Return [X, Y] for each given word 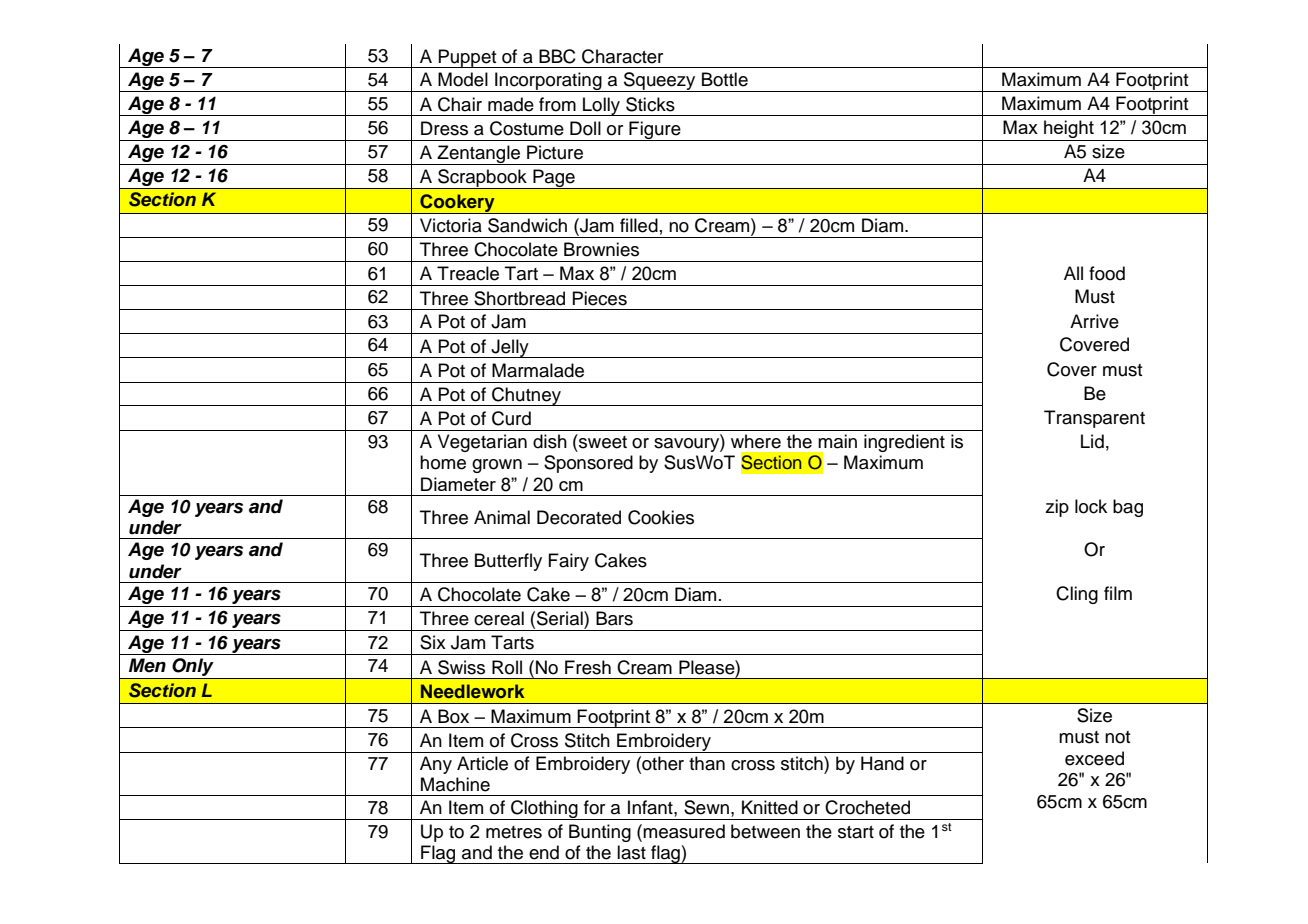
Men [147, 665]
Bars [614, 618]
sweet [602, 441]
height [1069, 129]
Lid [1092, 441]
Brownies [601, 249]
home [443, 462]
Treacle [468, 273]
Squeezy [660, 82]
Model [463, 79]
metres [514, 832]
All [1073, 273]
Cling [1077, 595]
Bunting [600, 833]
